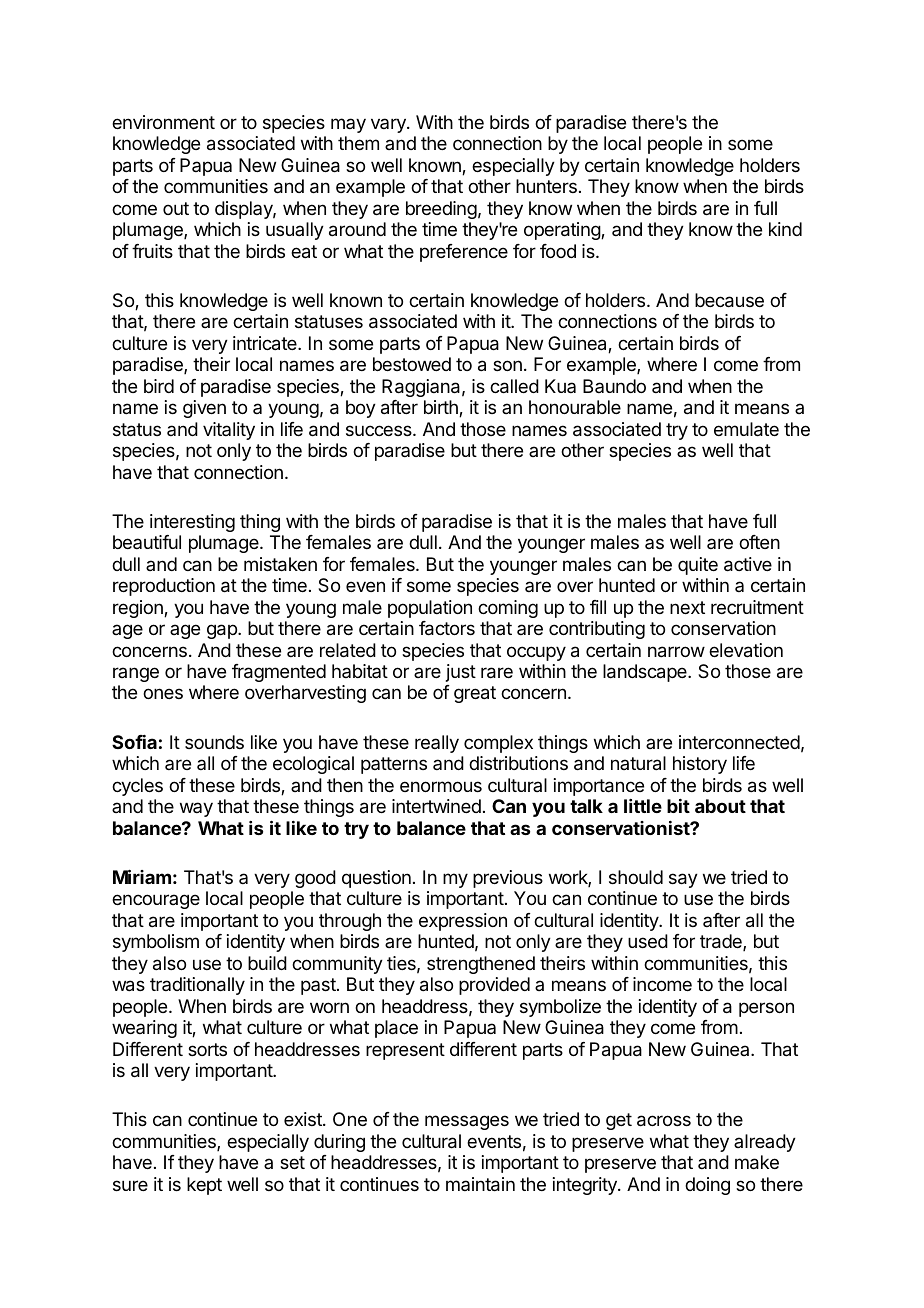 This document has height=1308, width=924. What do you see at coordinates (204, 1186) in the document?
I see `kept` at bounding box center [204, 1186].
